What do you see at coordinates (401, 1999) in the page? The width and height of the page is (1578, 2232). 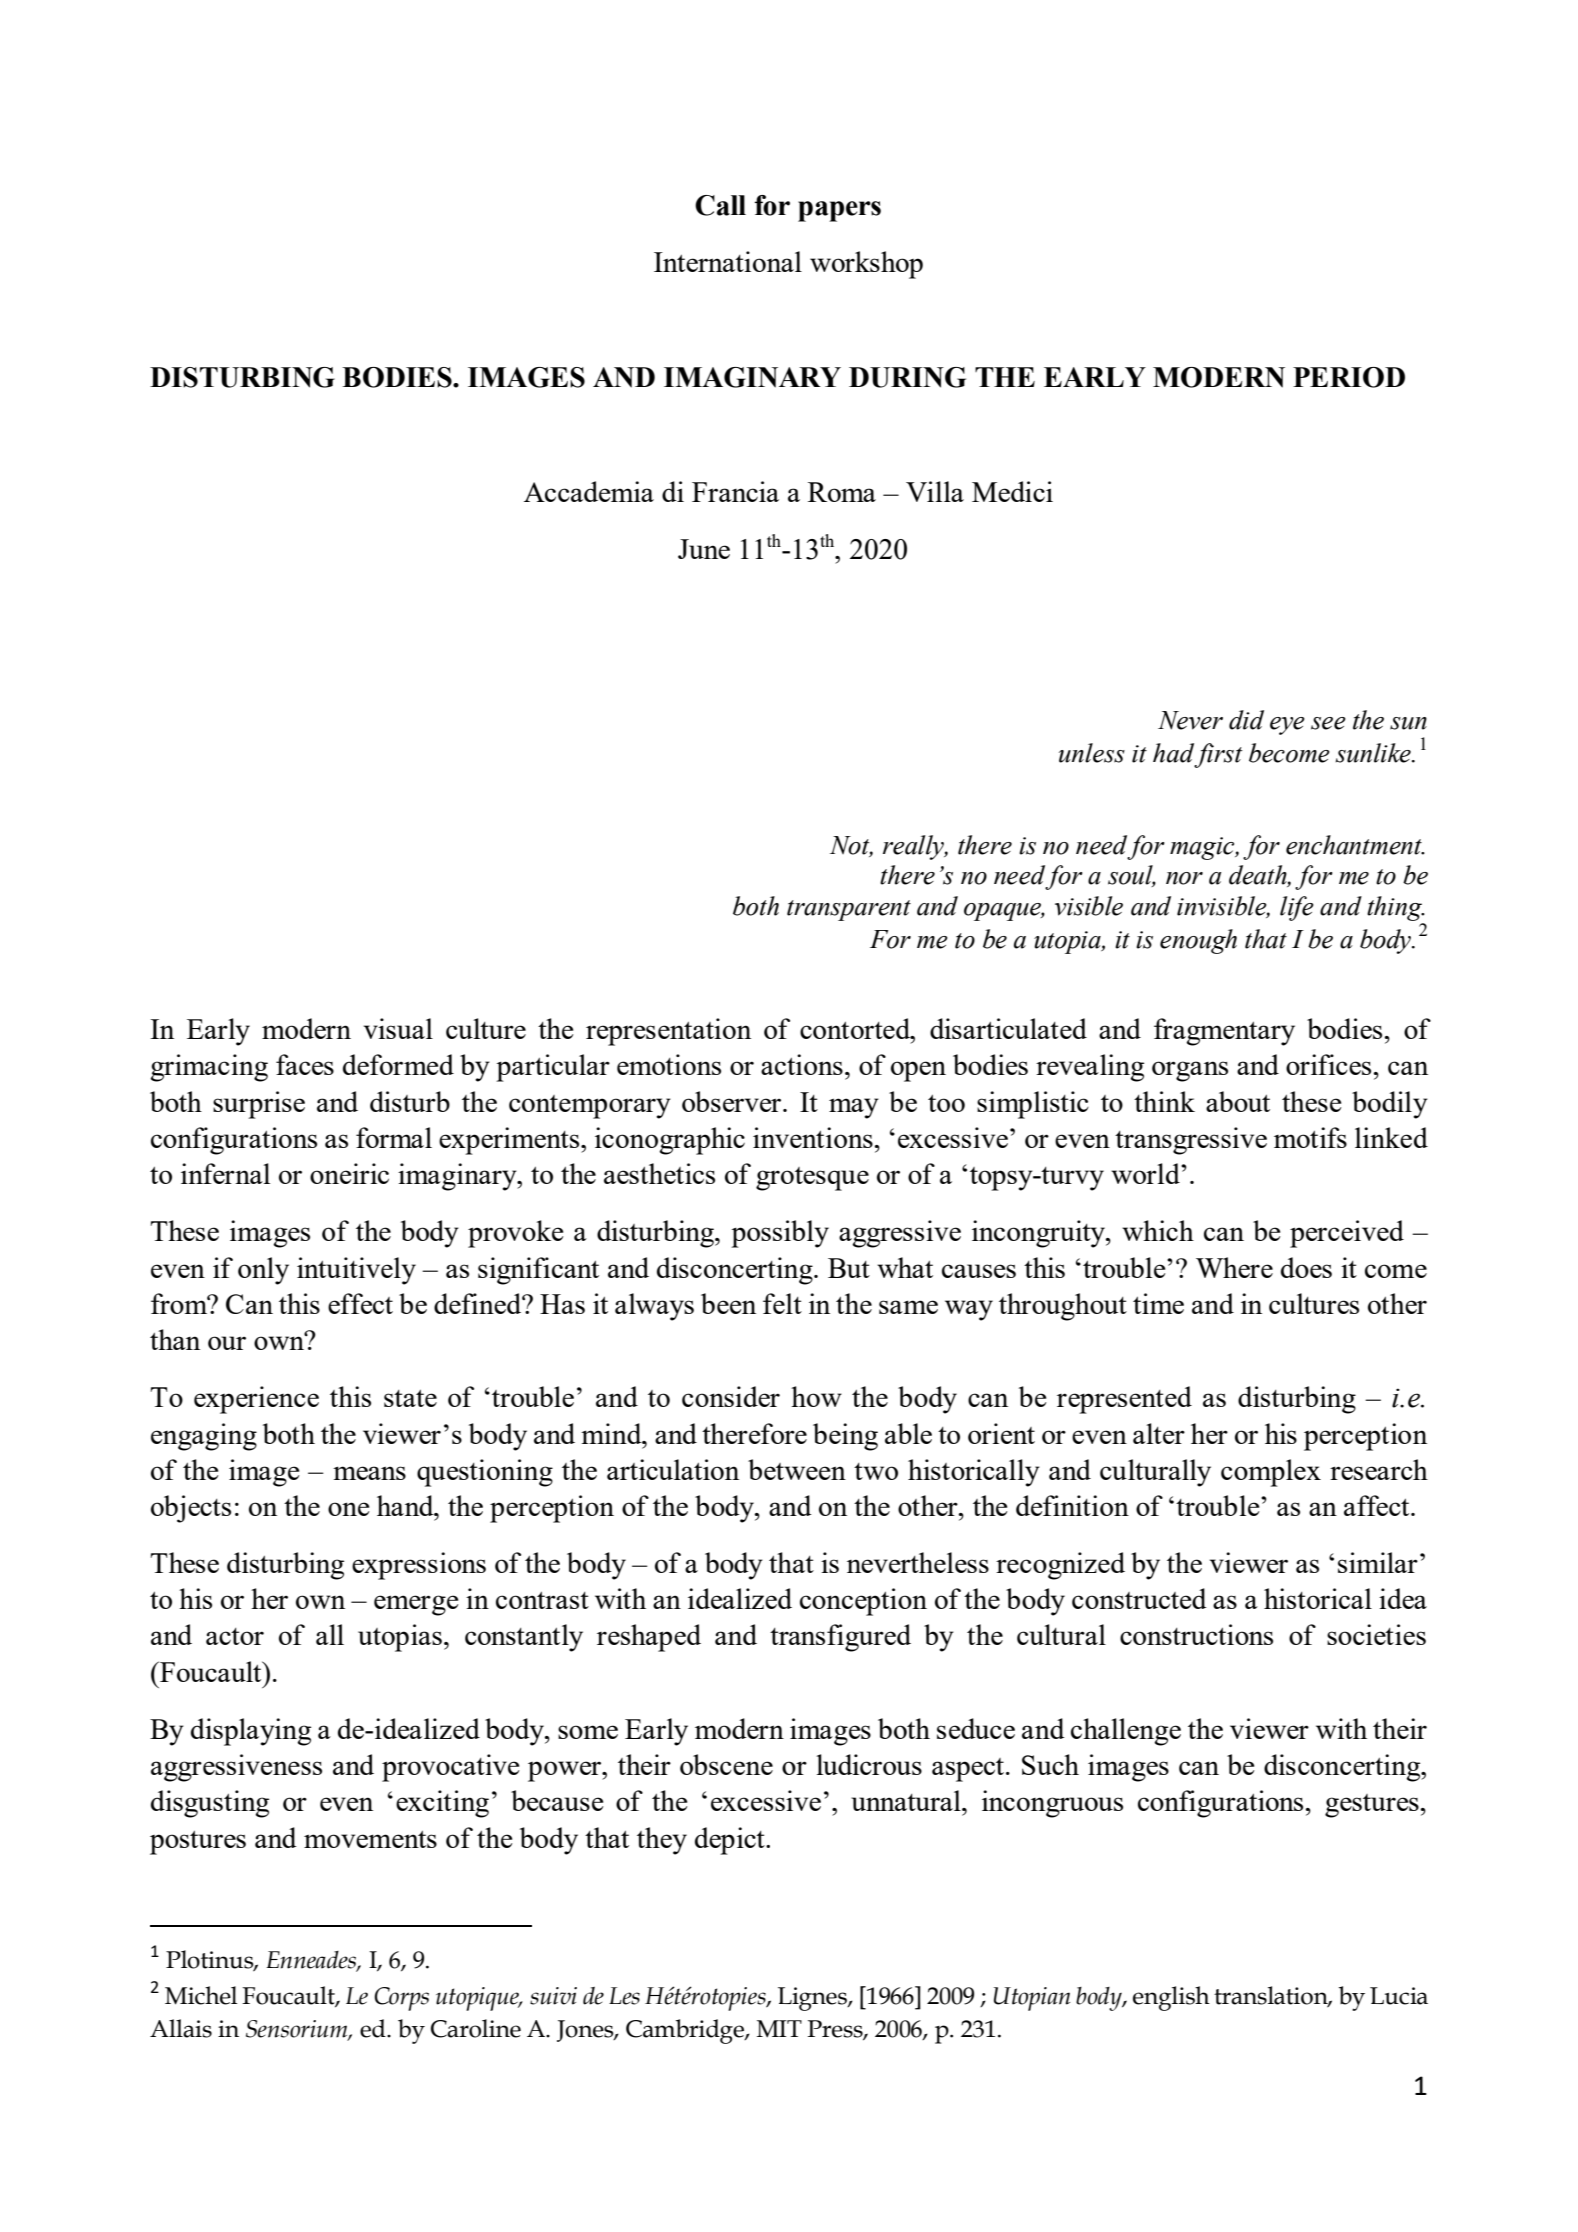 I see `Corps` at bounding box center [401, 1999].
